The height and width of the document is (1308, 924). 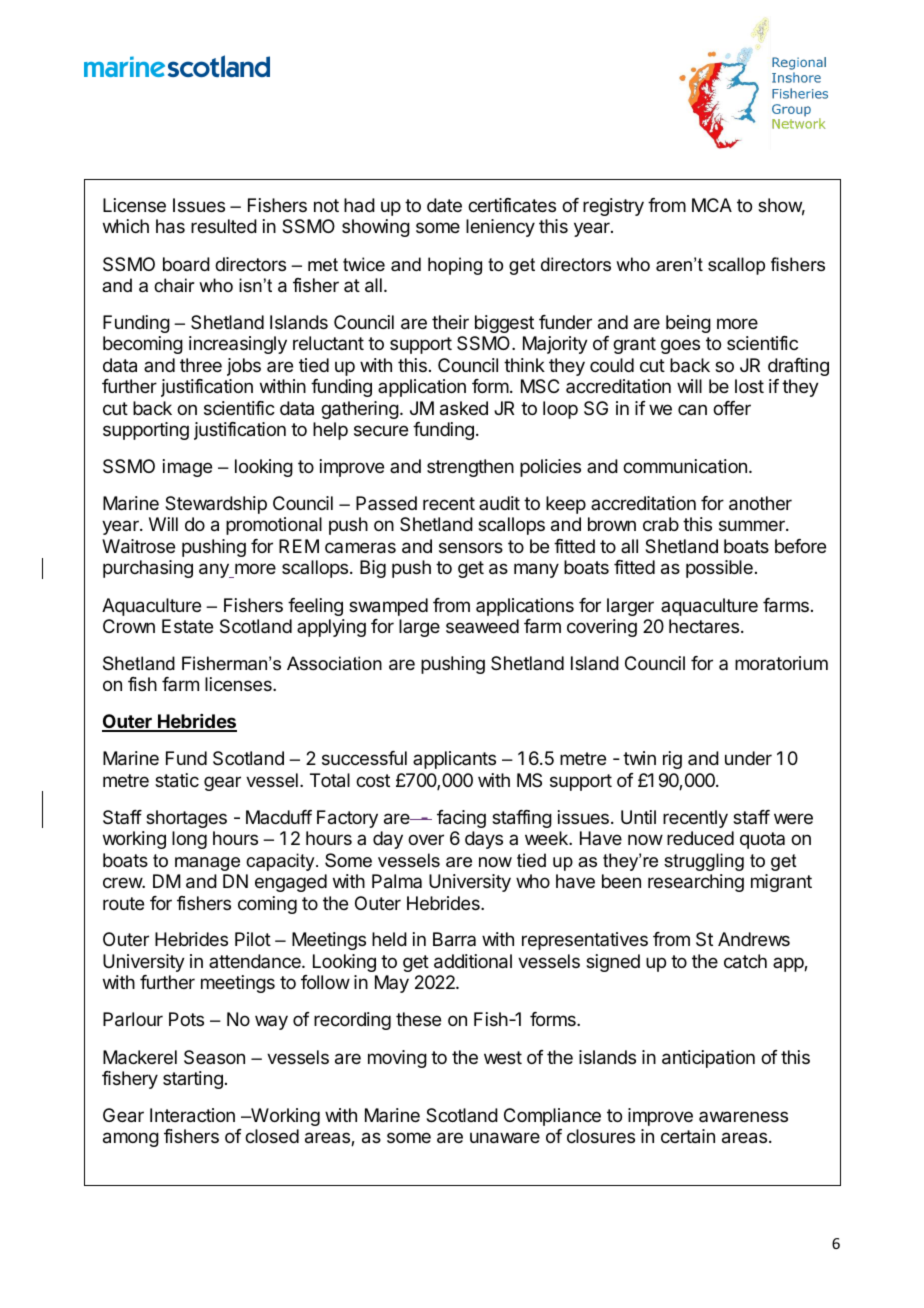 What do you see at coordinates (397, 881) in the document?
I see `Palma` at bounding box center [397, 881].
